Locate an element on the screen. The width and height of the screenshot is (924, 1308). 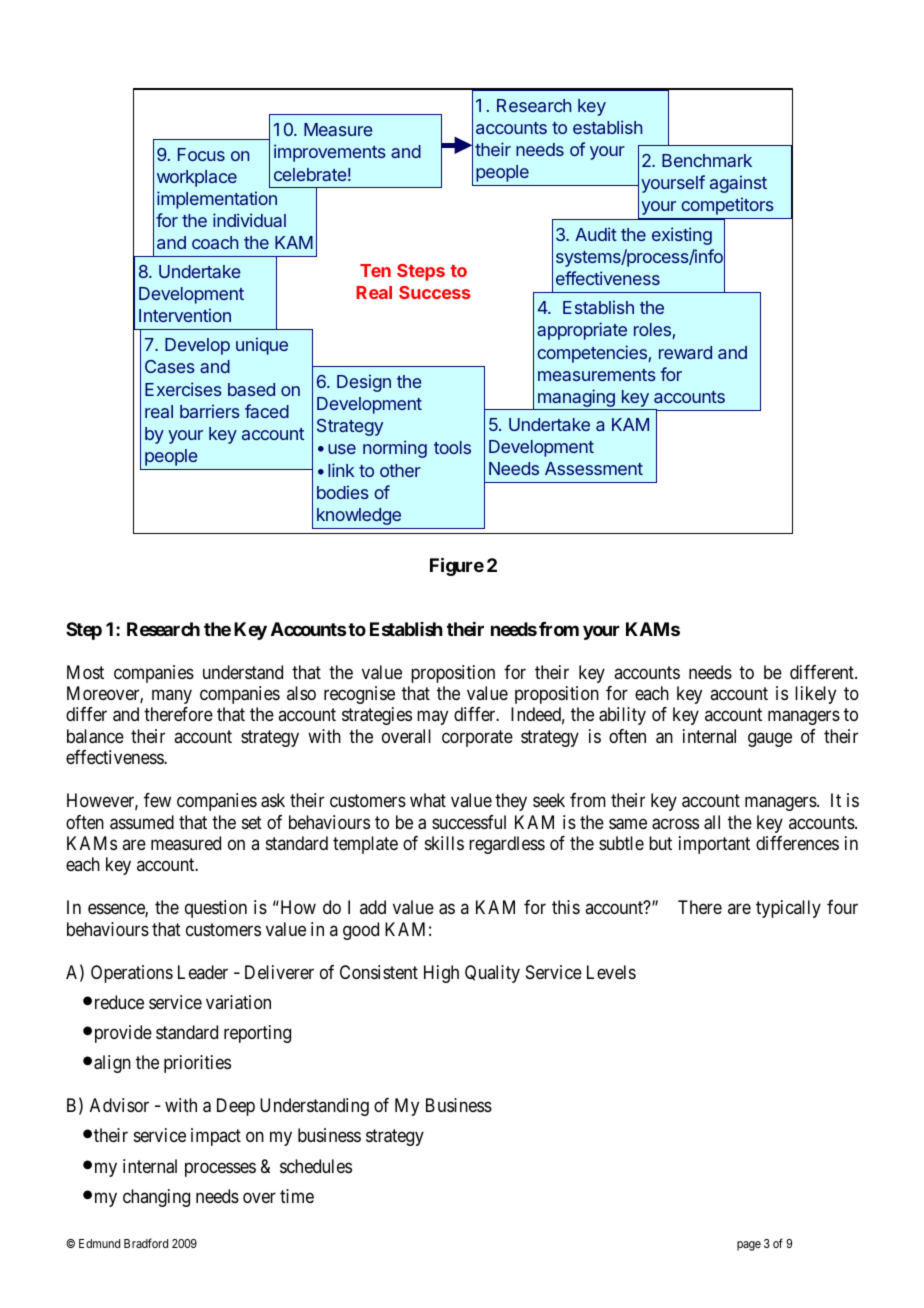
High is located at coordinates (441, 974).
